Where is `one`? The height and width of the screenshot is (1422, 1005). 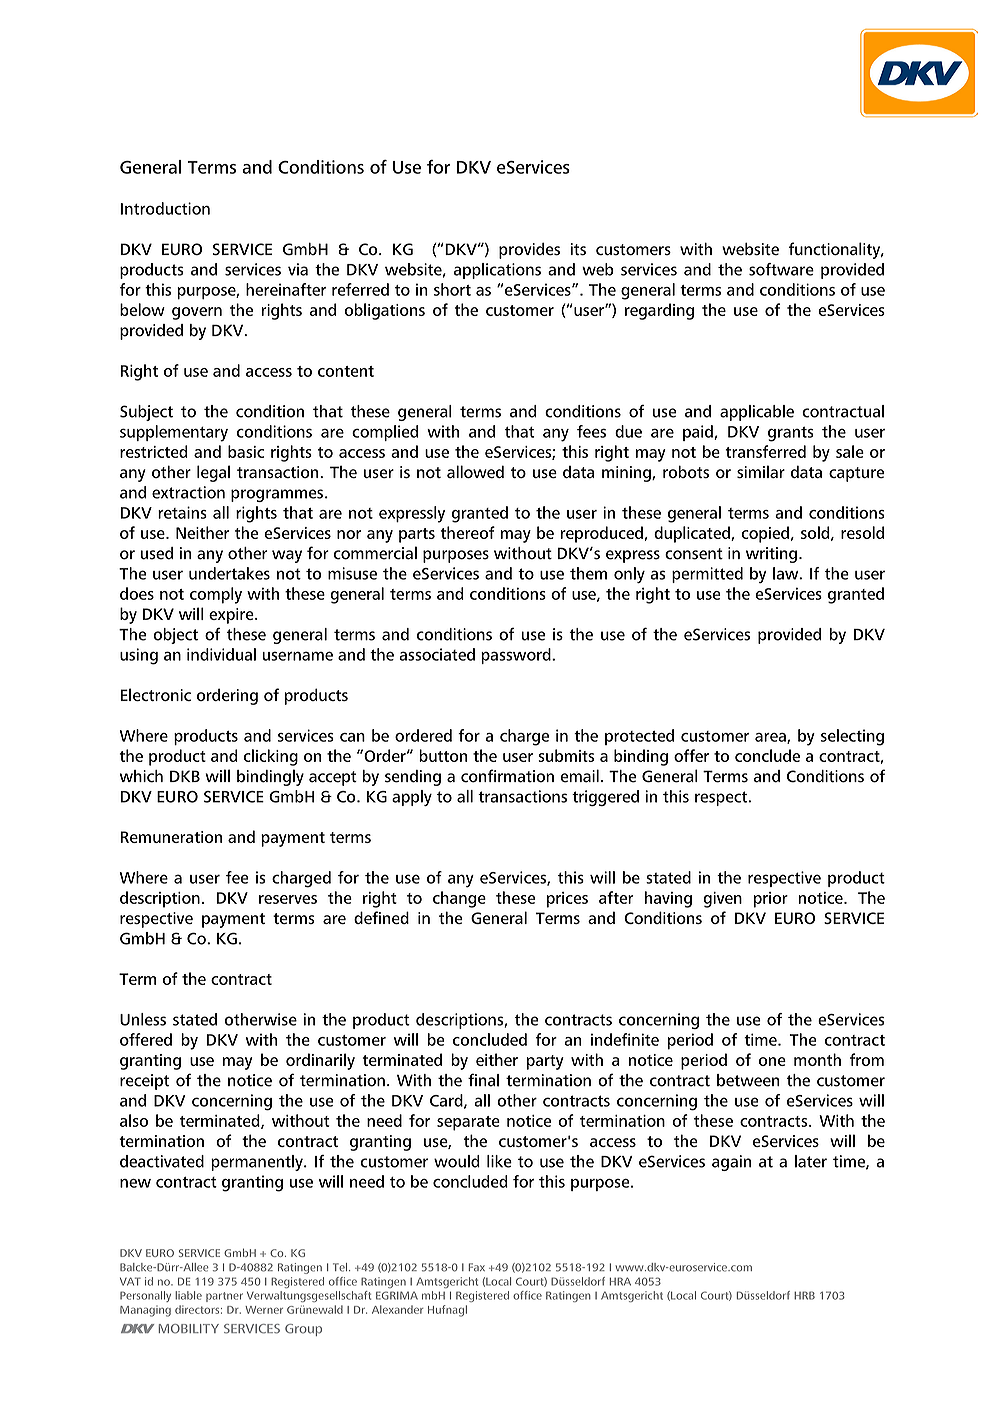 one is located at coordinates (772, 1061).
